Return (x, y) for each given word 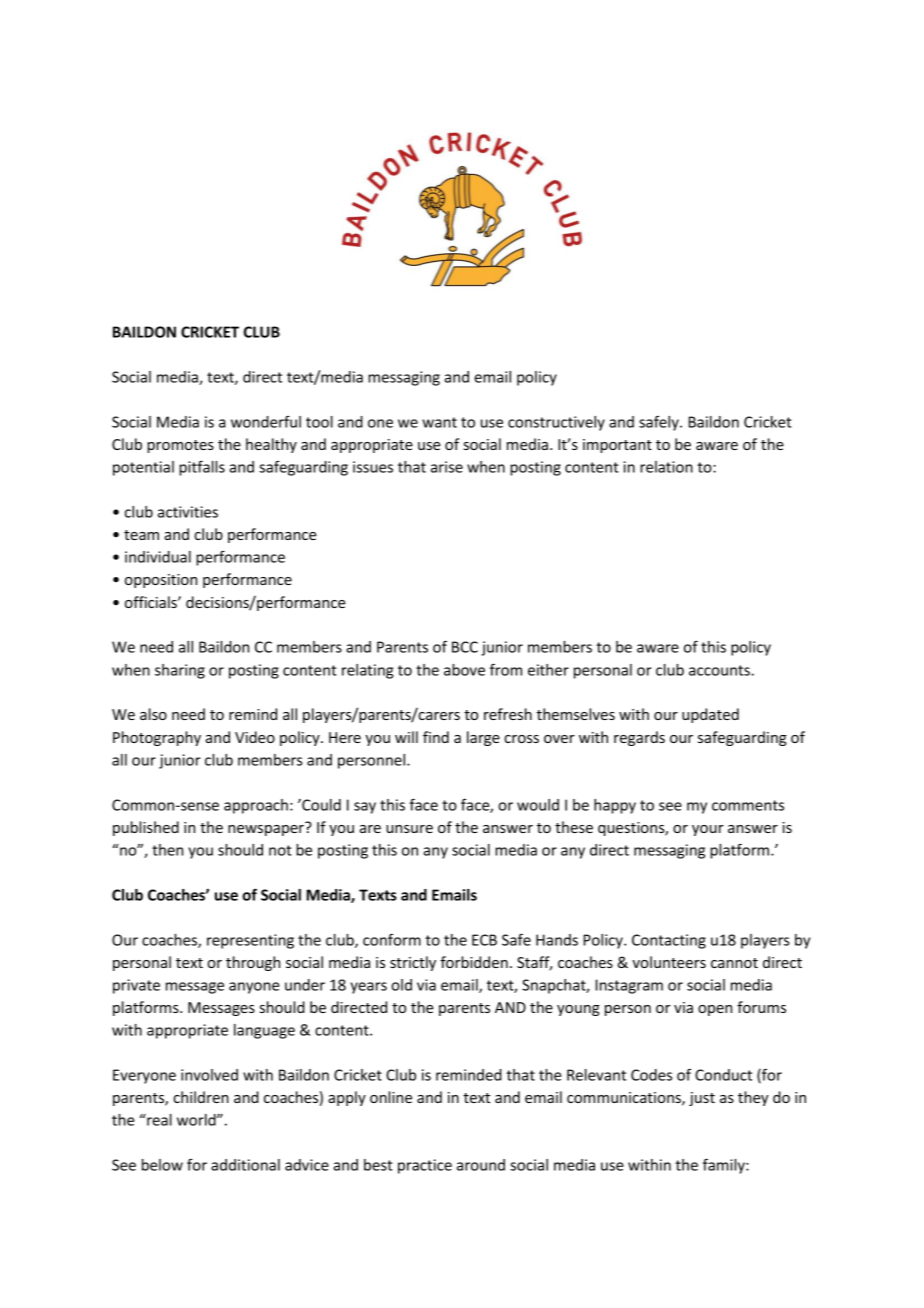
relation (666, 467)
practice (425, 1166)
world (197, 1120)
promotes (180, 446)
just (702, 1099)
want (439, 422)
